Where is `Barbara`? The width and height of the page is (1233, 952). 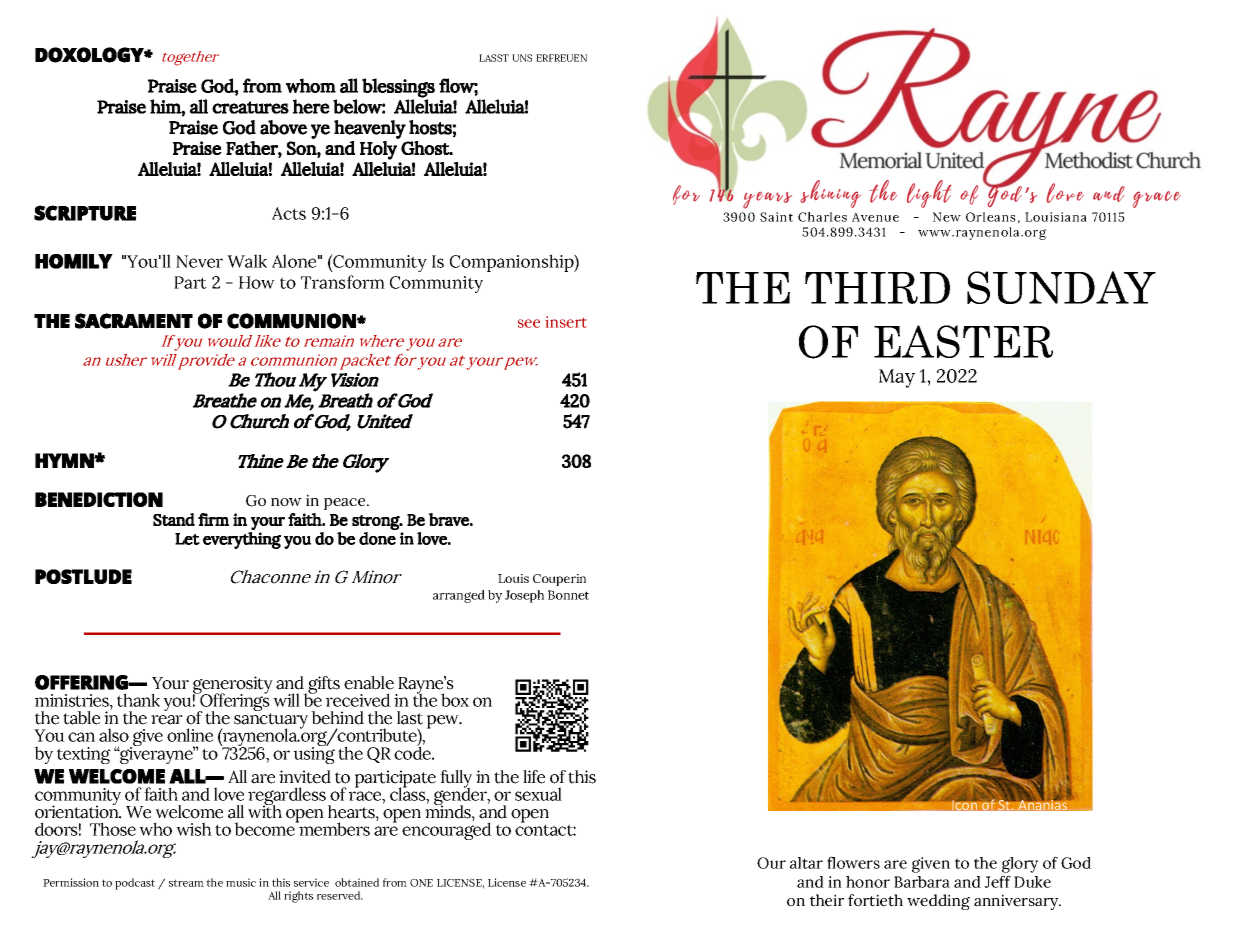 Barbara is located at coordinates (922, 882).
